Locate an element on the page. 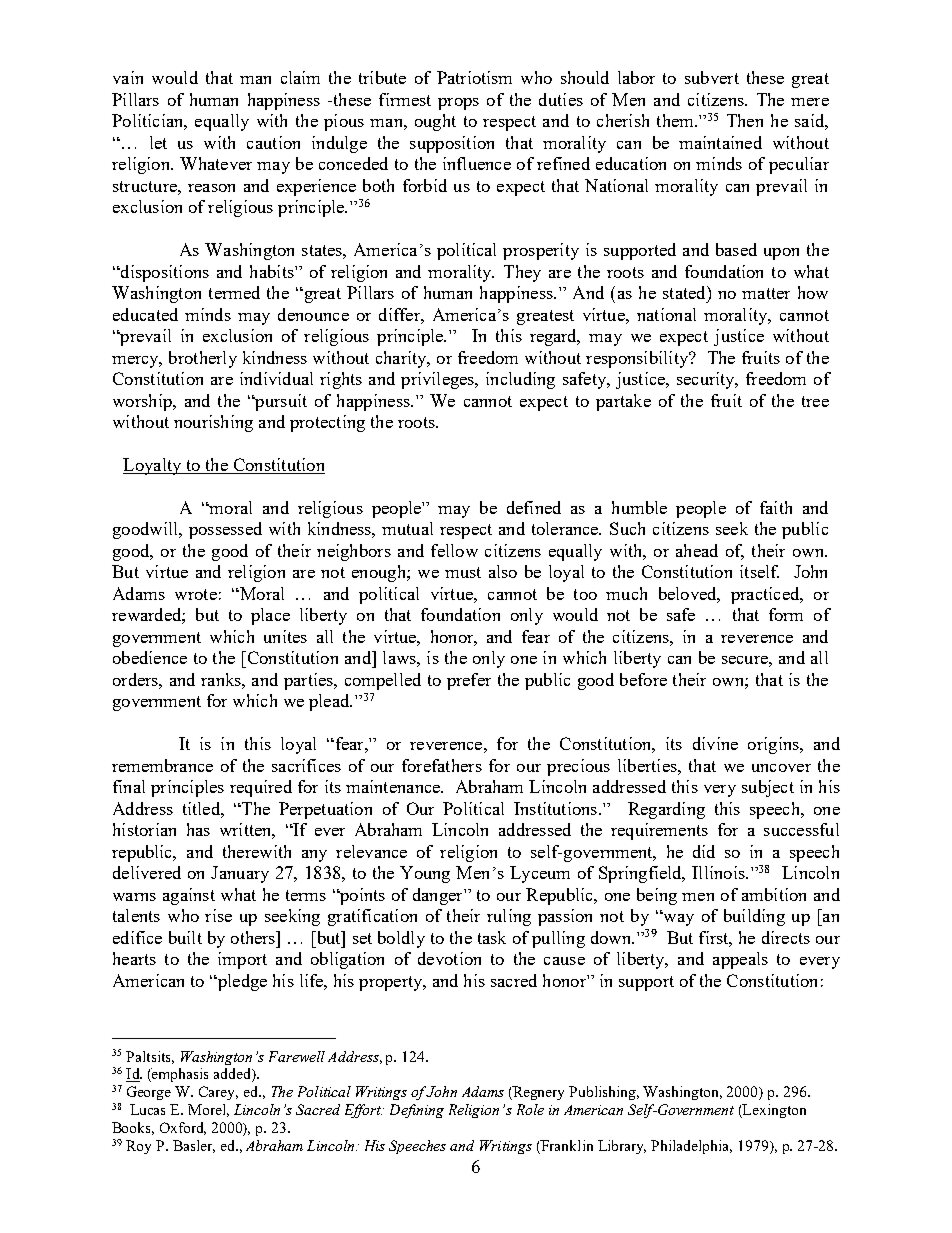 This document has width=952, height=1233. Morel is located at coordinates (208, 1110).
